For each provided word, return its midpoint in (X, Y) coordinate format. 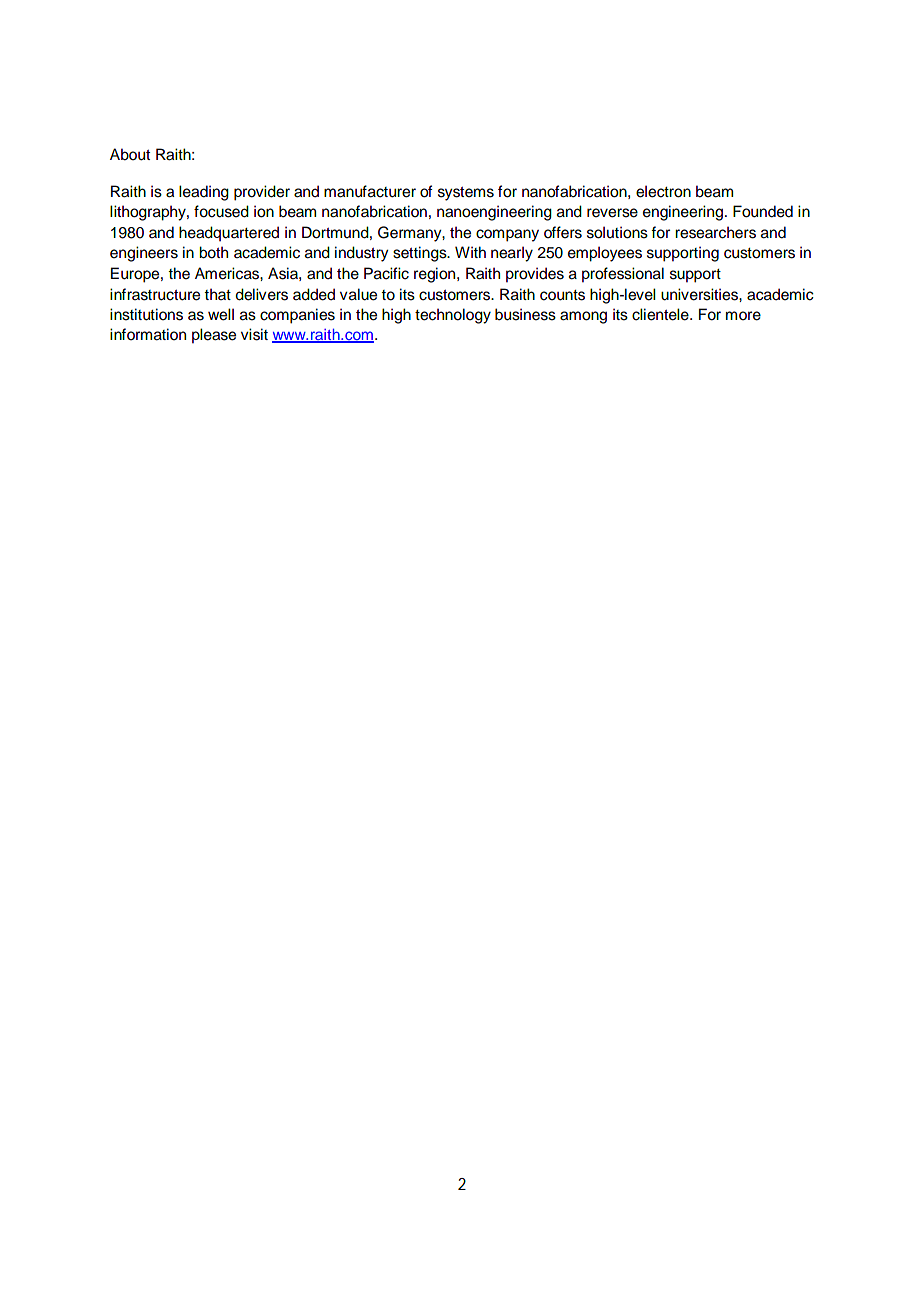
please (214, 336)
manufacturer (370, 191)
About (130, 154)
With (470, 252)
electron (663, 191)
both (213, 252)
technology (453, 316)
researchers (715, 232)
